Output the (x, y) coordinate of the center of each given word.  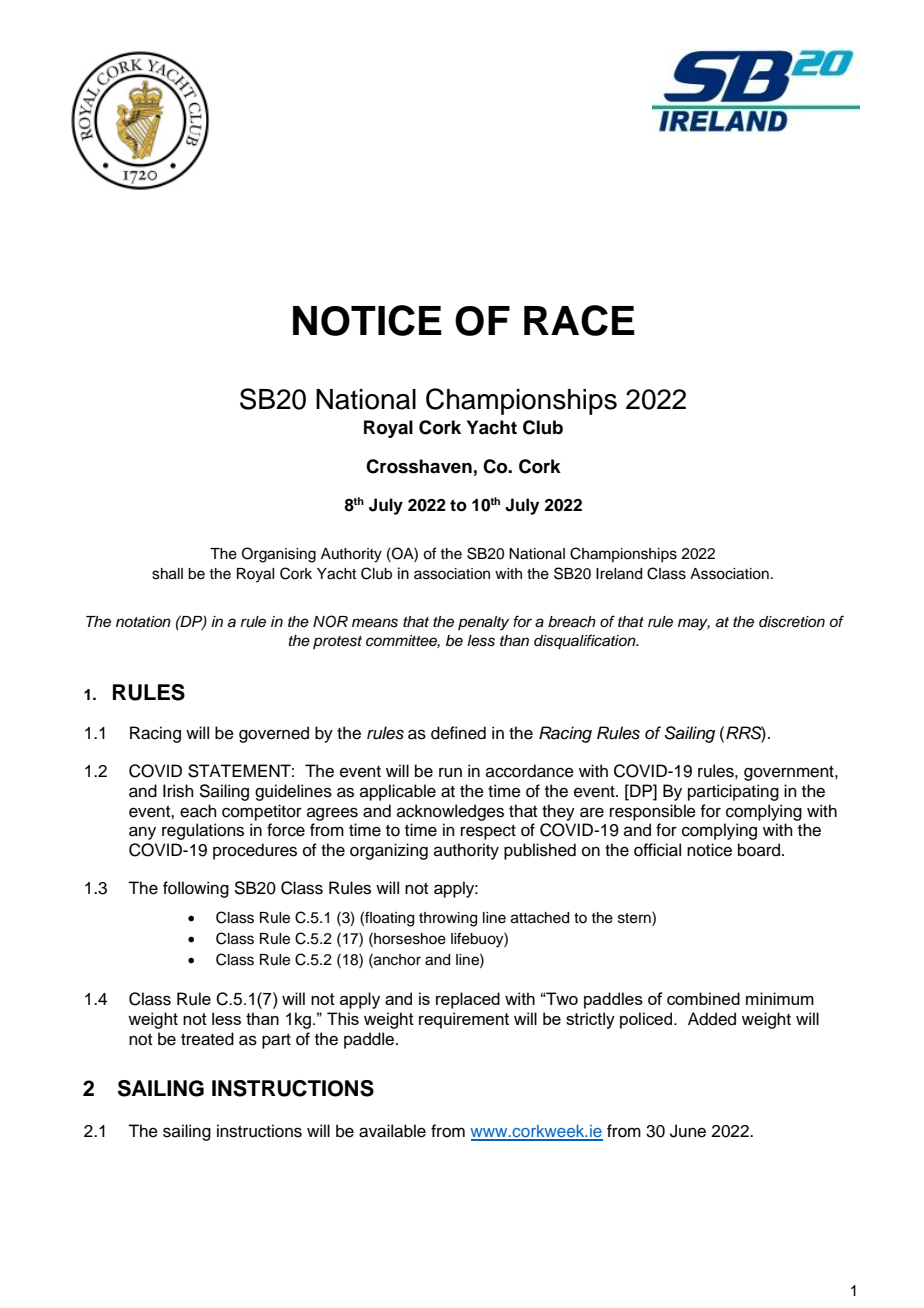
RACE (579, 320)
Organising (279, 555)
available (392, 1131)
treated (207, 1039)
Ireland (619, 574)
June (688, 1131)
